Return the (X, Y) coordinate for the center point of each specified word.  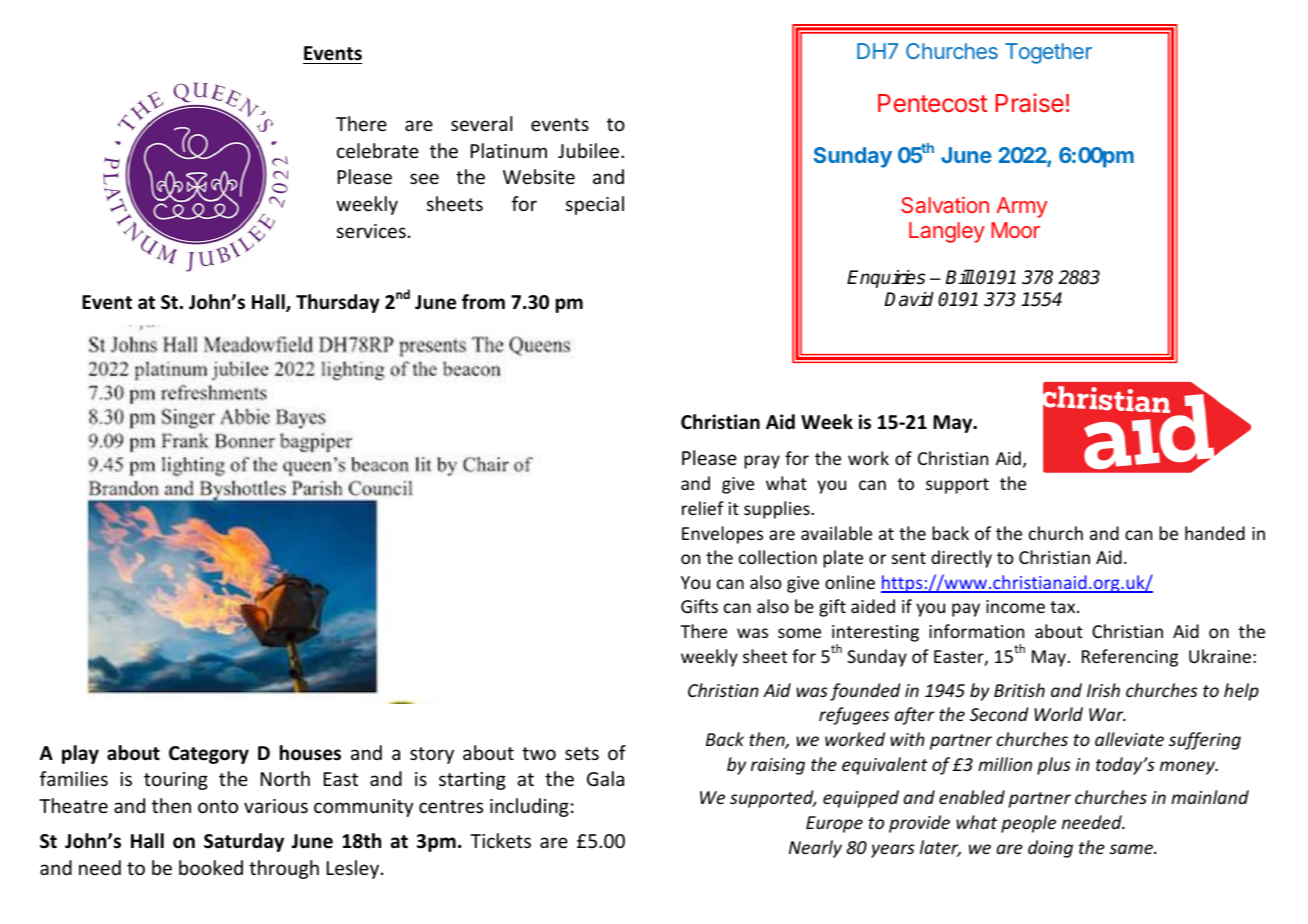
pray (762, 462)
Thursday (338, 303)
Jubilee (590, 150)
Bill (960, 276)
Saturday (244, 842)
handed (1215, 533)
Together (1048, 53)
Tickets (500, 840)
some (799, 633)
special (595, 205)
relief (703, 508)
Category (209, 755)
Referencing (1130, 658)
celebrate (378, 150)
